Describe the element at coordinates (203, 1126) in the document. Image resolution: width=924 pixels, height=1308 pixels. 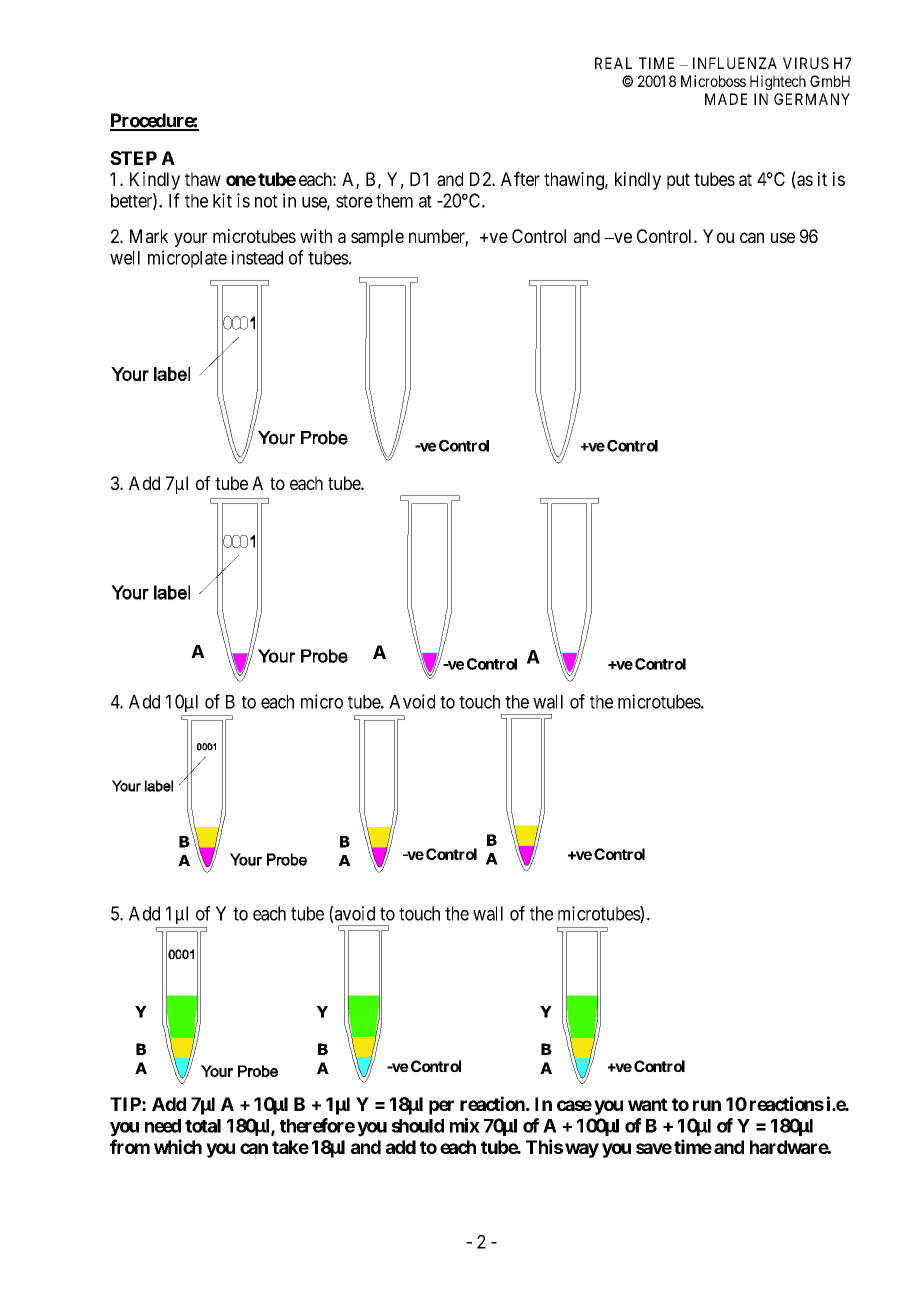
I see `total` at that location.
